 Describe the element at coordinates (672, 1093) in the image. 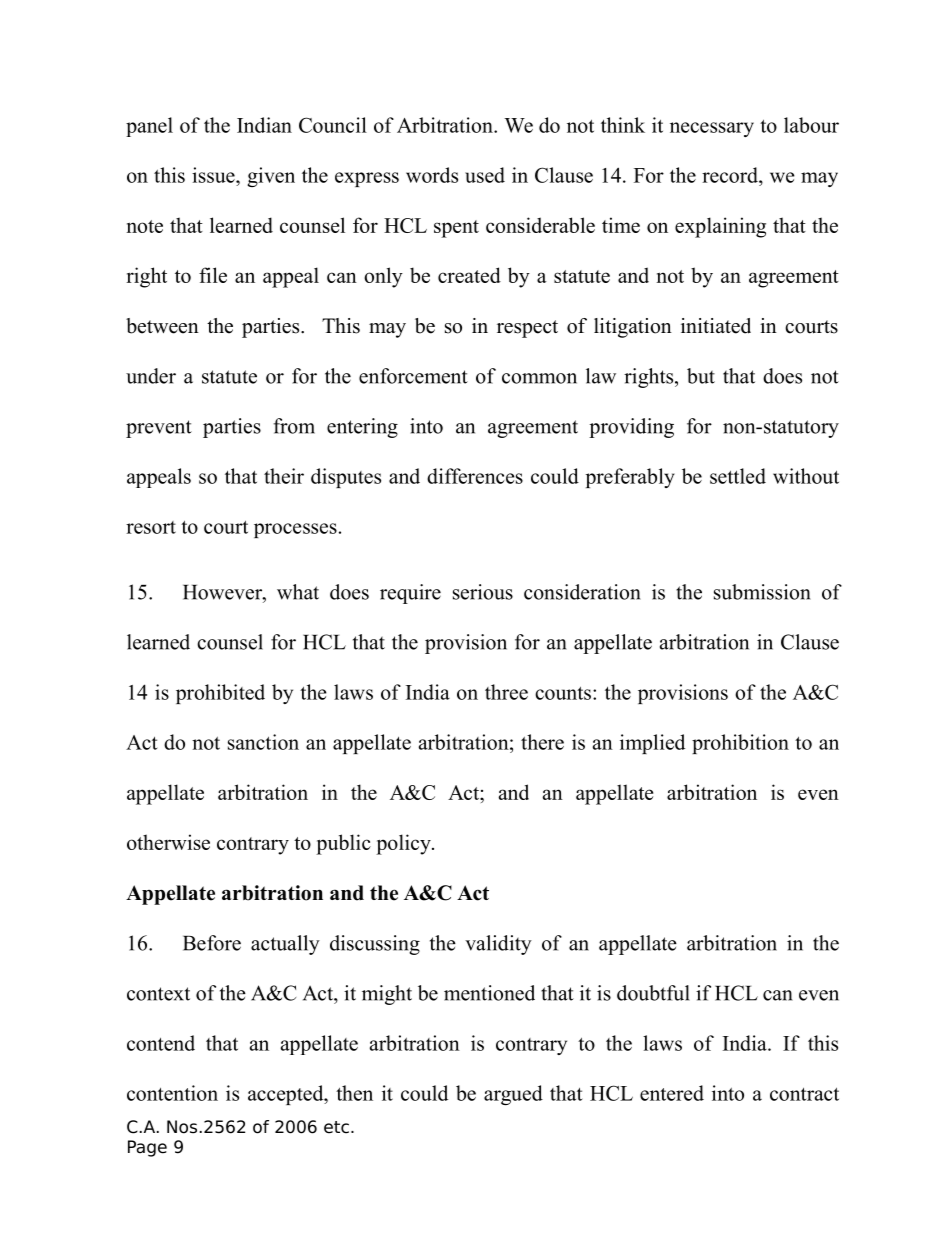

I see `entered` at that location.
